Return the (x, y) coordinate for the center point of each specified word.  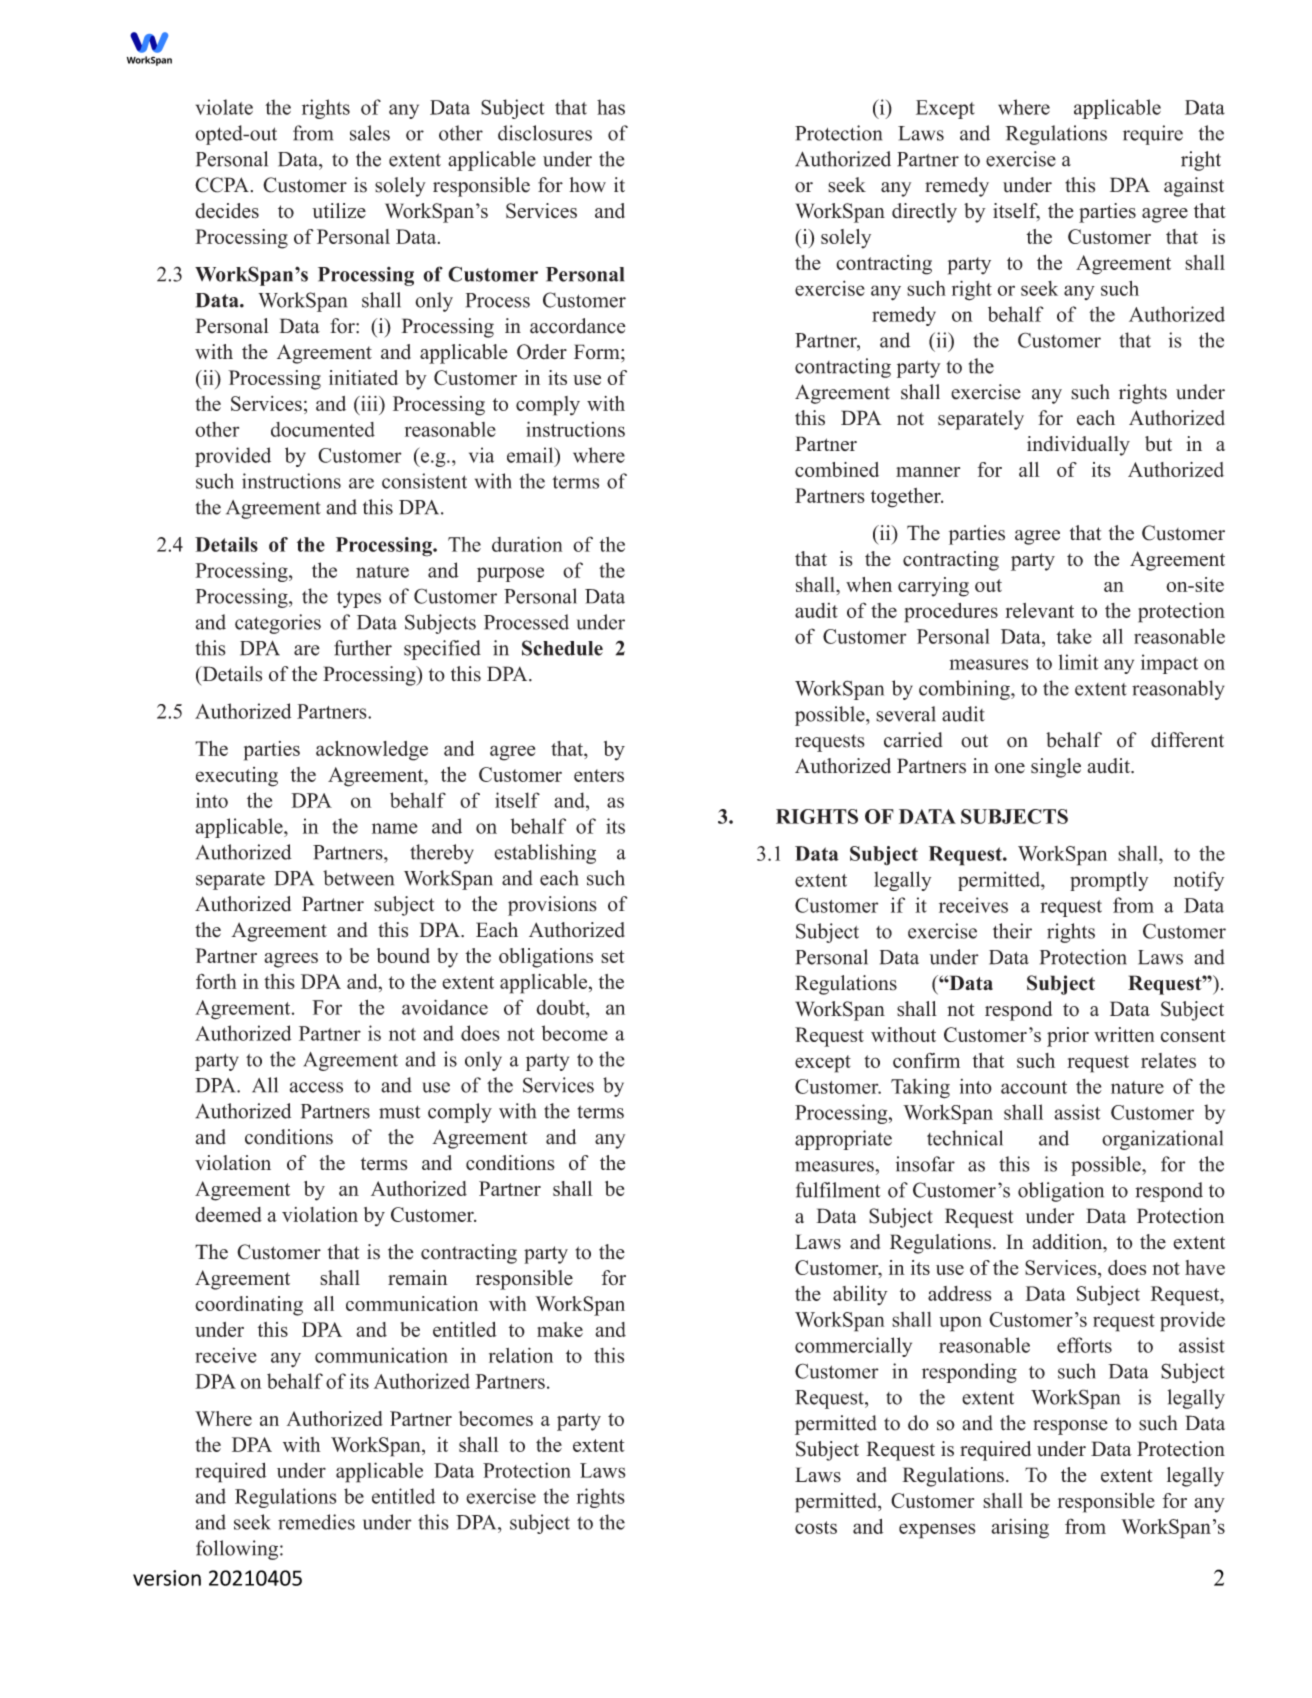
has (611, 107)
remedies (316, 1522)
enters (599, 775)
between (358, 878)
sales (370, 133)
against (1194, 187)
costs (816, 1527)
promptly (1109, 881)
